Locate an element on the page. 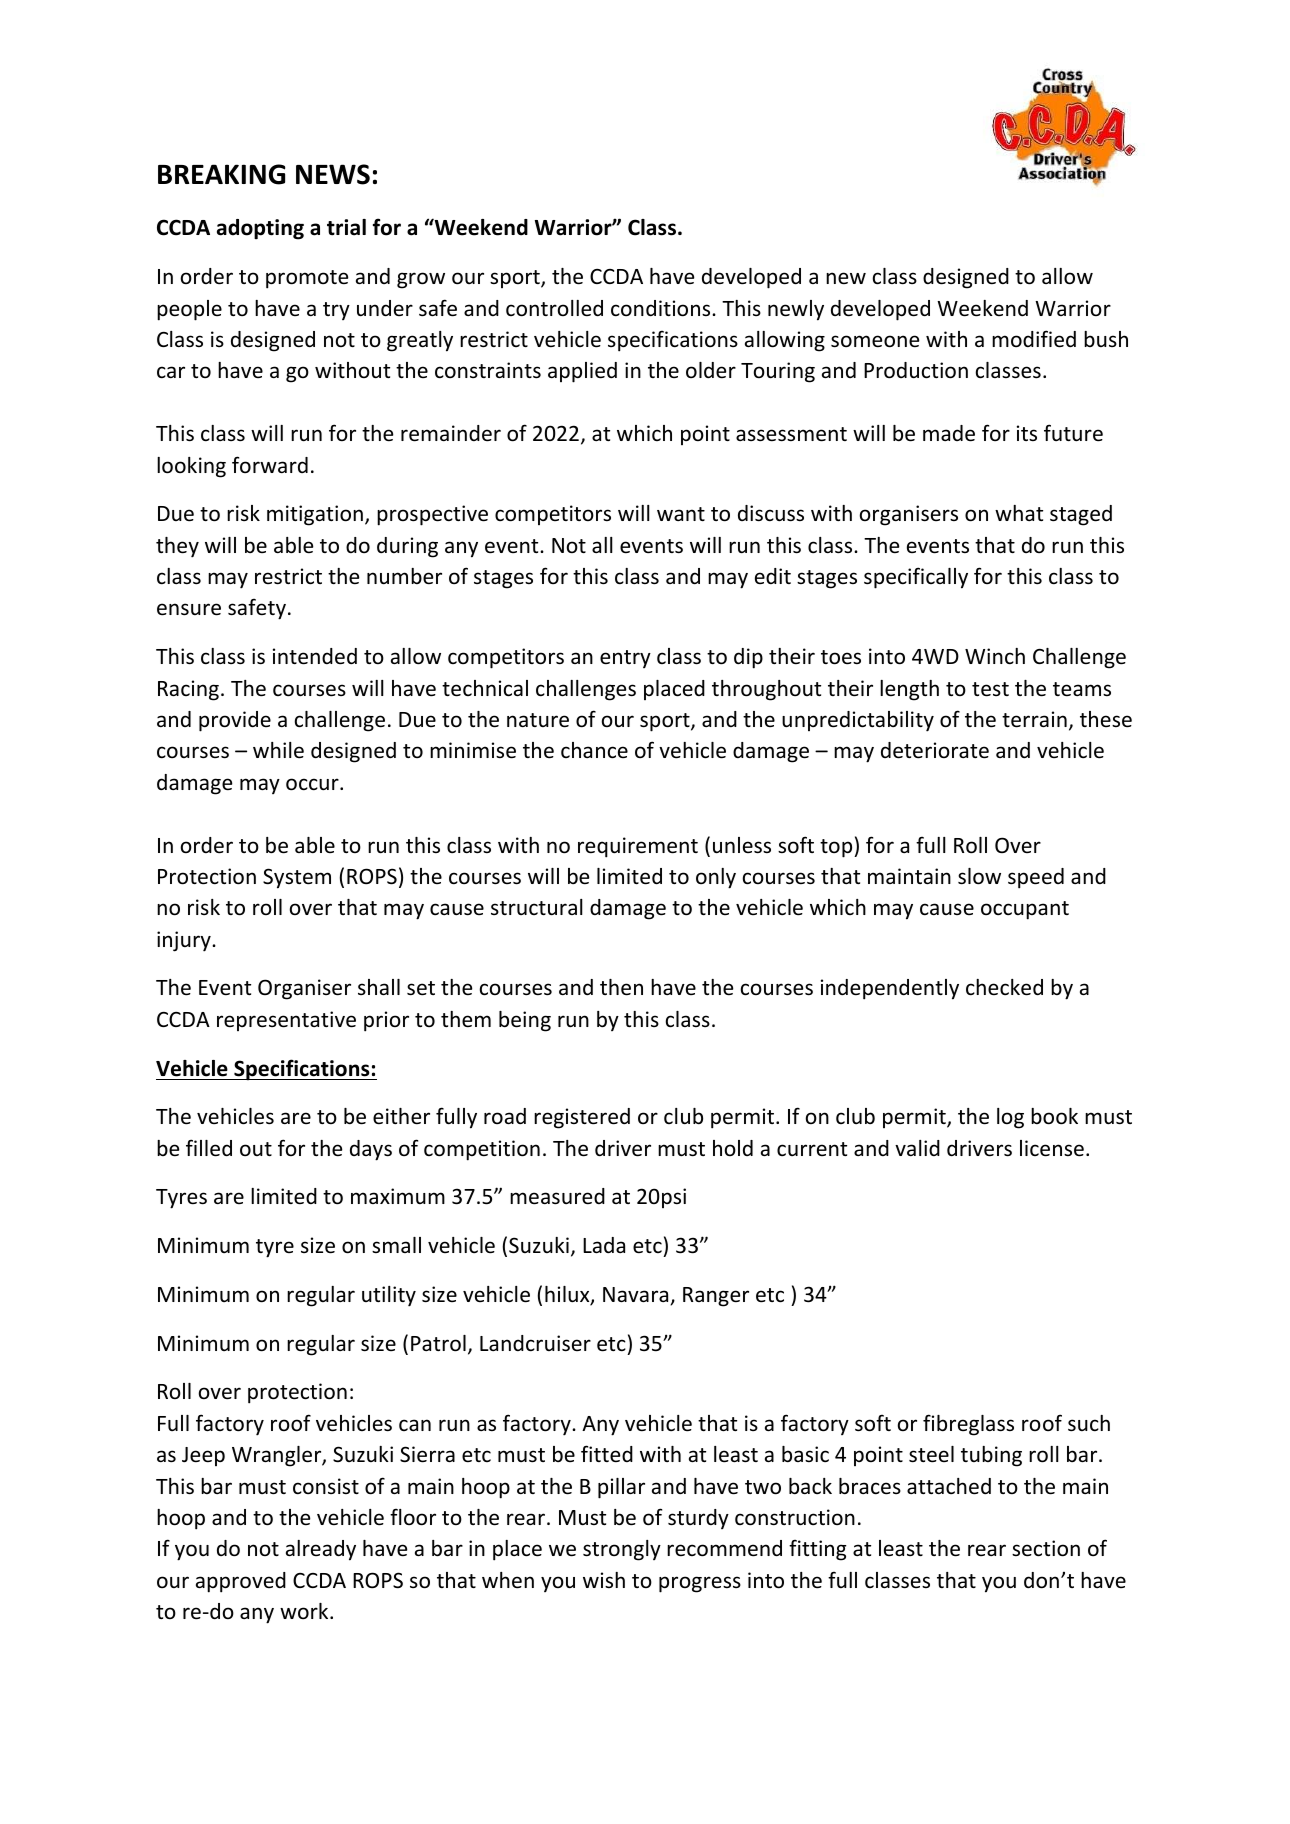  conditions is located at coordinates (662, 308).
